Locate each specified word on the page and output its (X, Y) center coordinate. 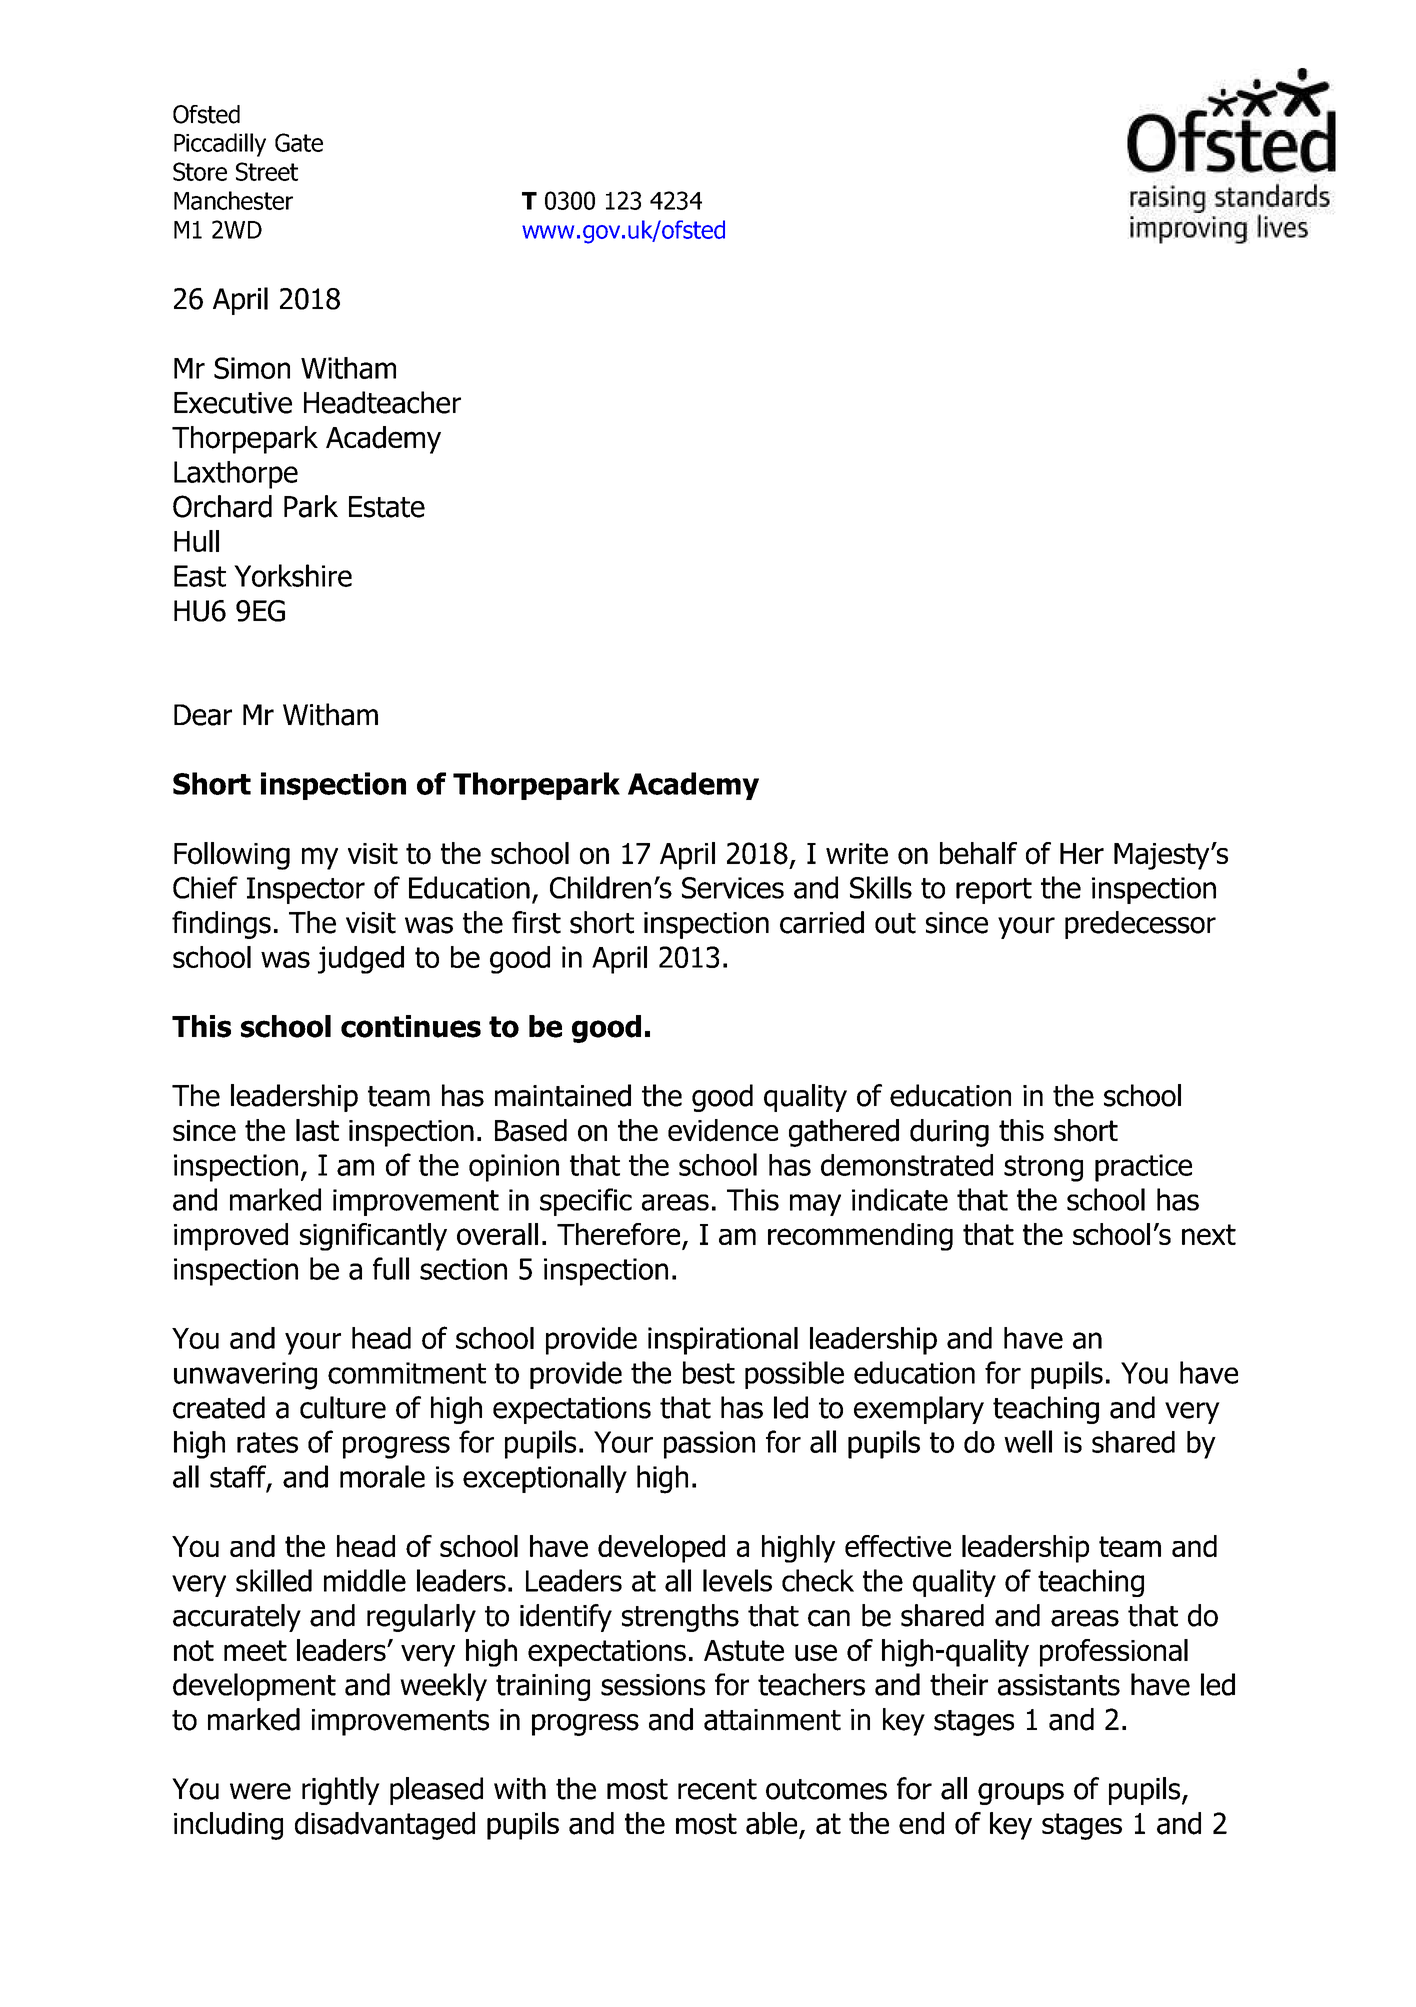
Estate (387, 507)
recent (717, 1789)
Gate (299, 142)
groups (1021, 1794)
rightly (341, 1791)
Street (267, 171)
